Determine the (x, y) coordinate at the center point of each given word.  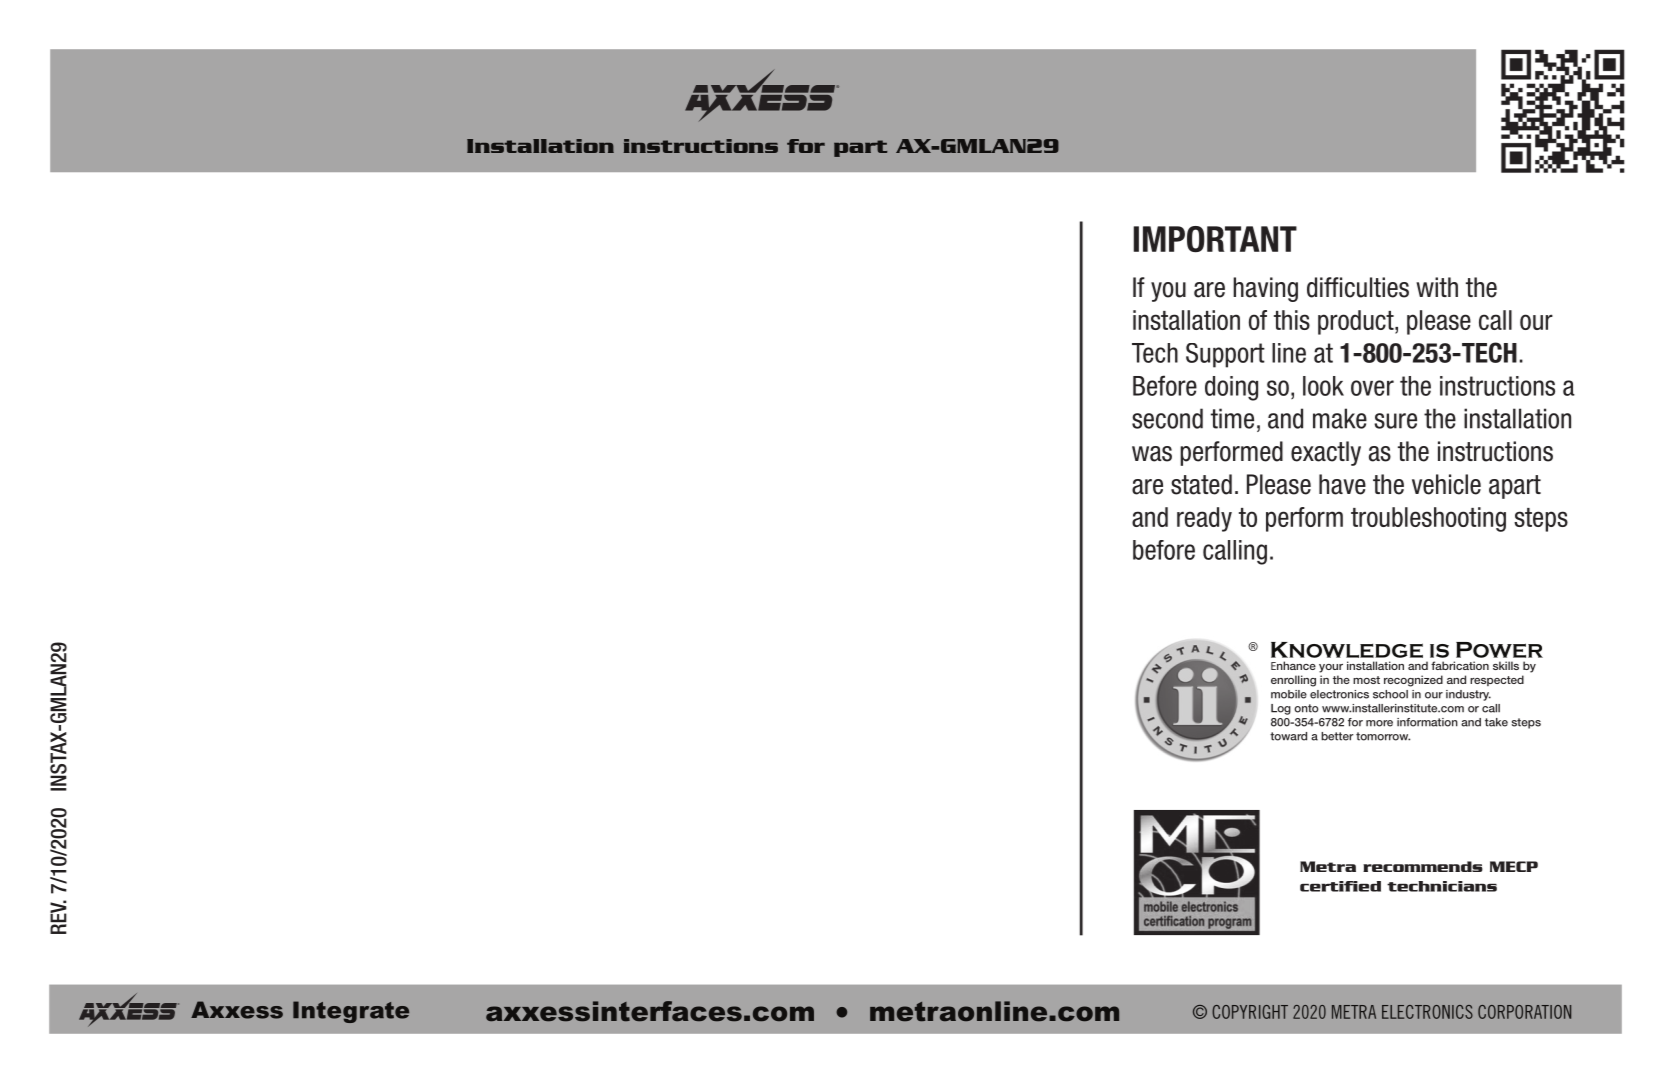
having (1265, 289)
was (1152, 454)
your (1331, 668)
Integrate (351, 1012)
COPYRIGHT (1250, 1012)
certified (1340, 886)
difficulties (1358, 287)
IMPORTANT (1215, 239)
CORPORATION (1524, 1012)
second (1167, 418)
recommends (1423, 866)
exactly (1326, 453)
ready (1204, 519)
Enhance (1293, 665)
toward (1288, 736)
